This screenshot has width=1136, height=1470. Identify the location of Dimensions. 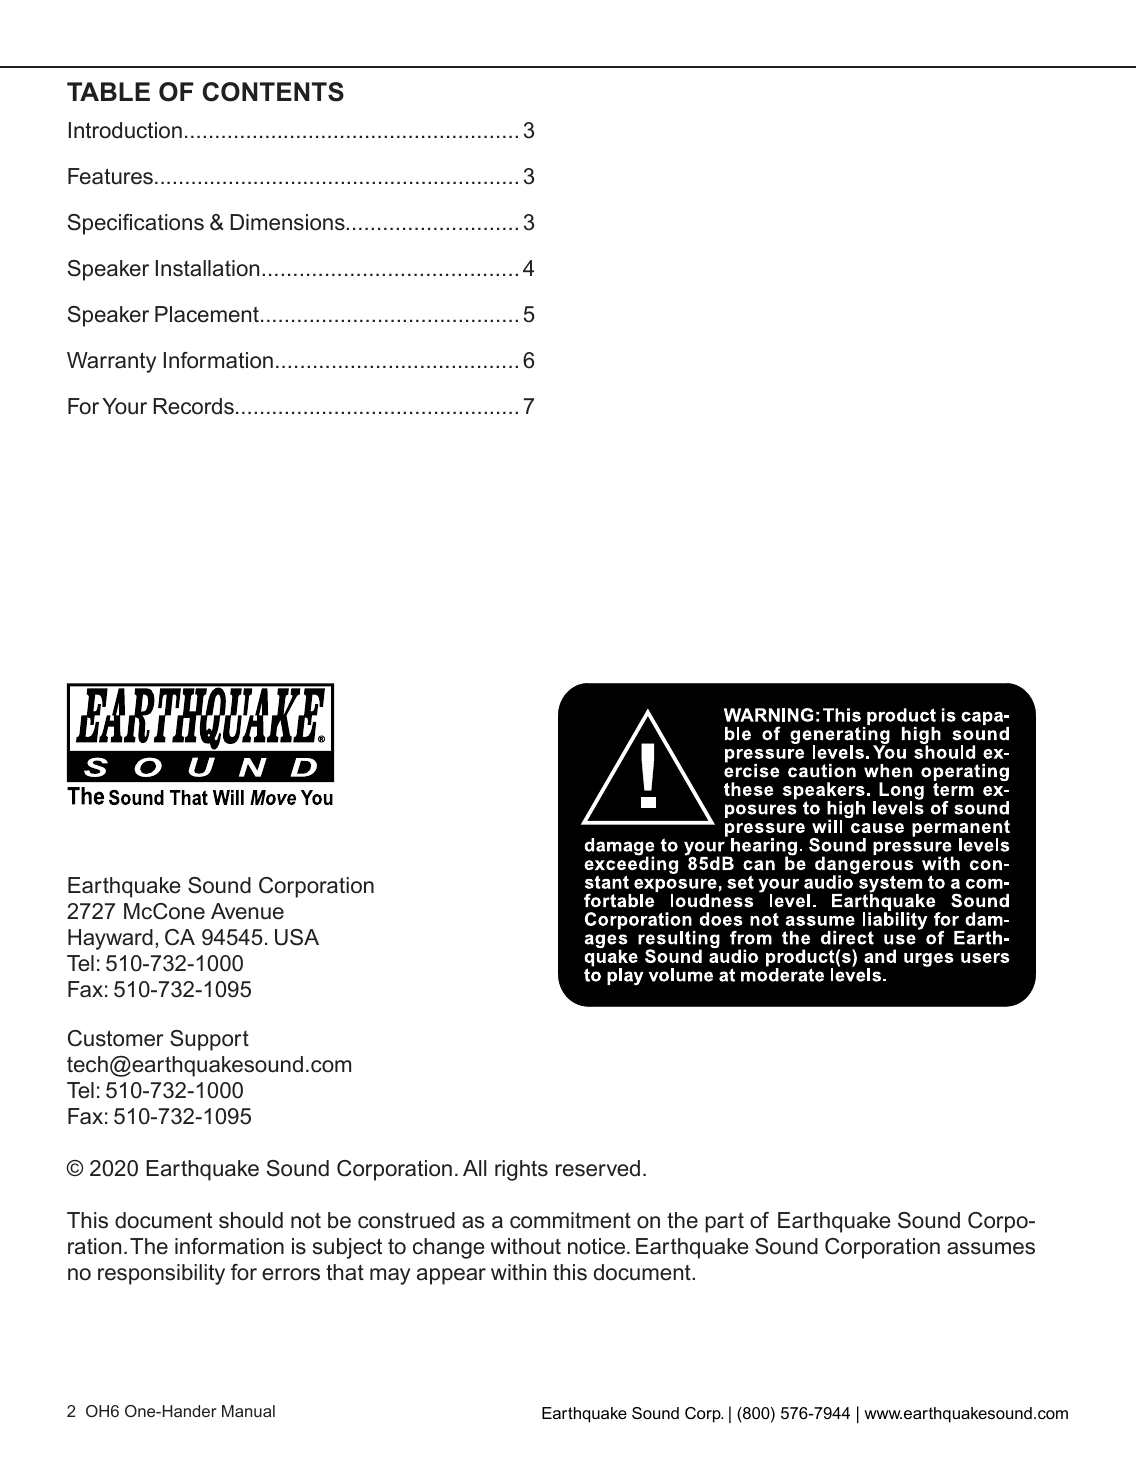
(288, 222).
